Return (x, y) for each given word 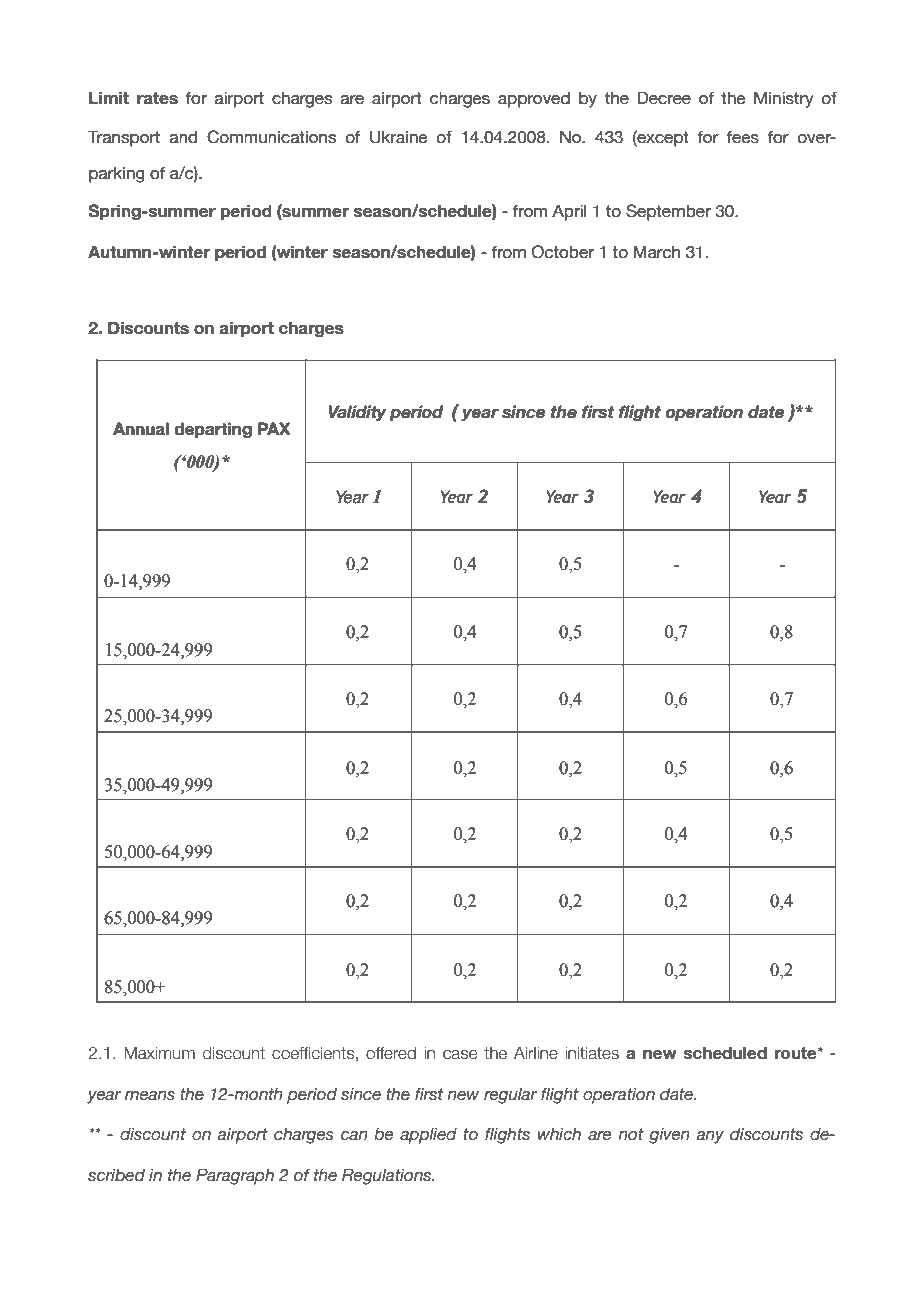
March (657, 252)
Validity (357, 413)
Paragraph (235, 1176)
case (460, 1055)
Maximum (159, 1053)
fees (743, 137)
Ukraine (399, 137)
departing (213, 430)
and (183, 137)
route (797, 1053)
